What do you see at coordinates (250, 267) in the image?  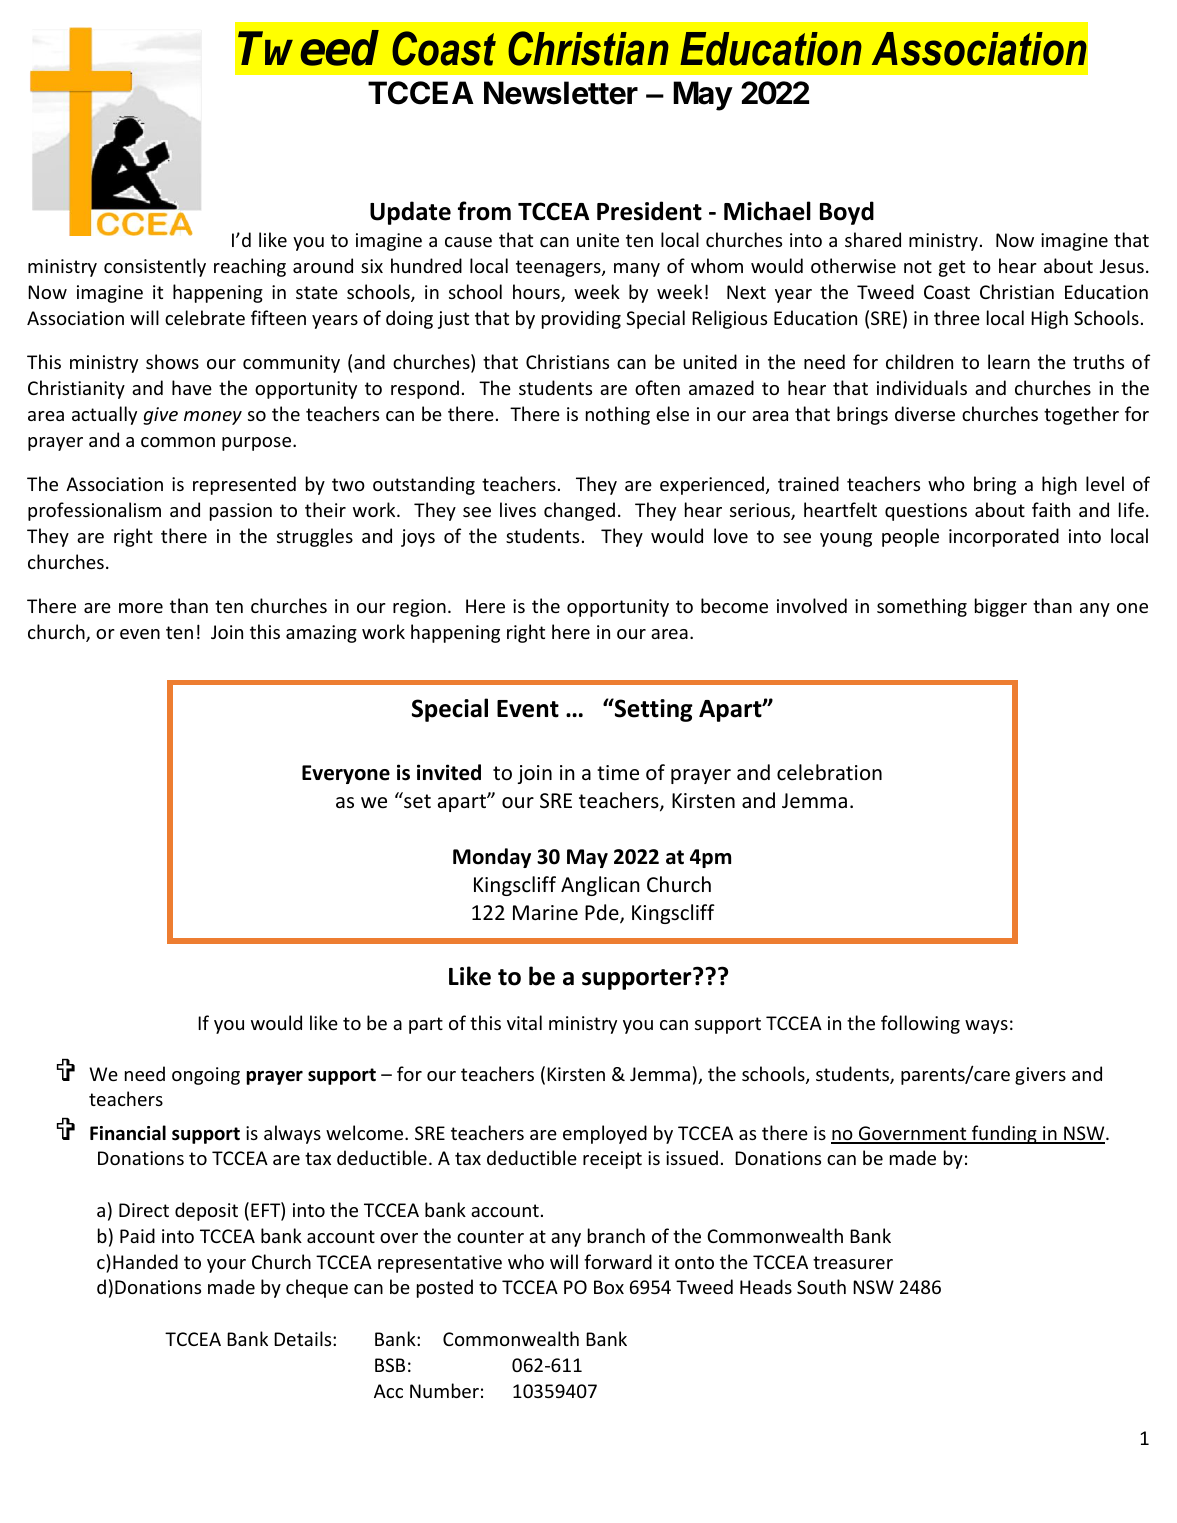 I see `reaching` at bounding box center [250, 267].
